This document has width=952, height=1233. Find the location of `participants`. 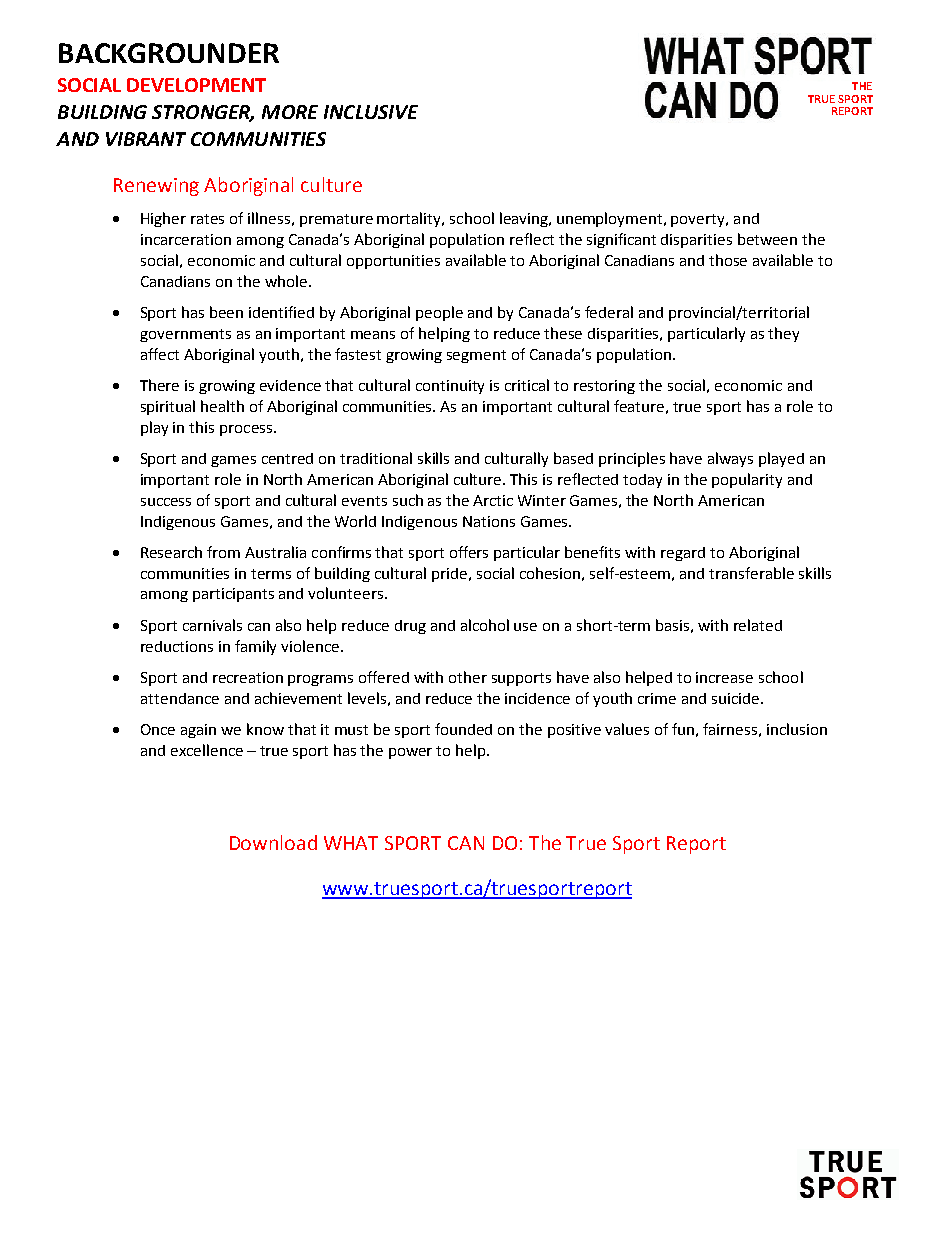

participants is located at coordinates (233, 595).
